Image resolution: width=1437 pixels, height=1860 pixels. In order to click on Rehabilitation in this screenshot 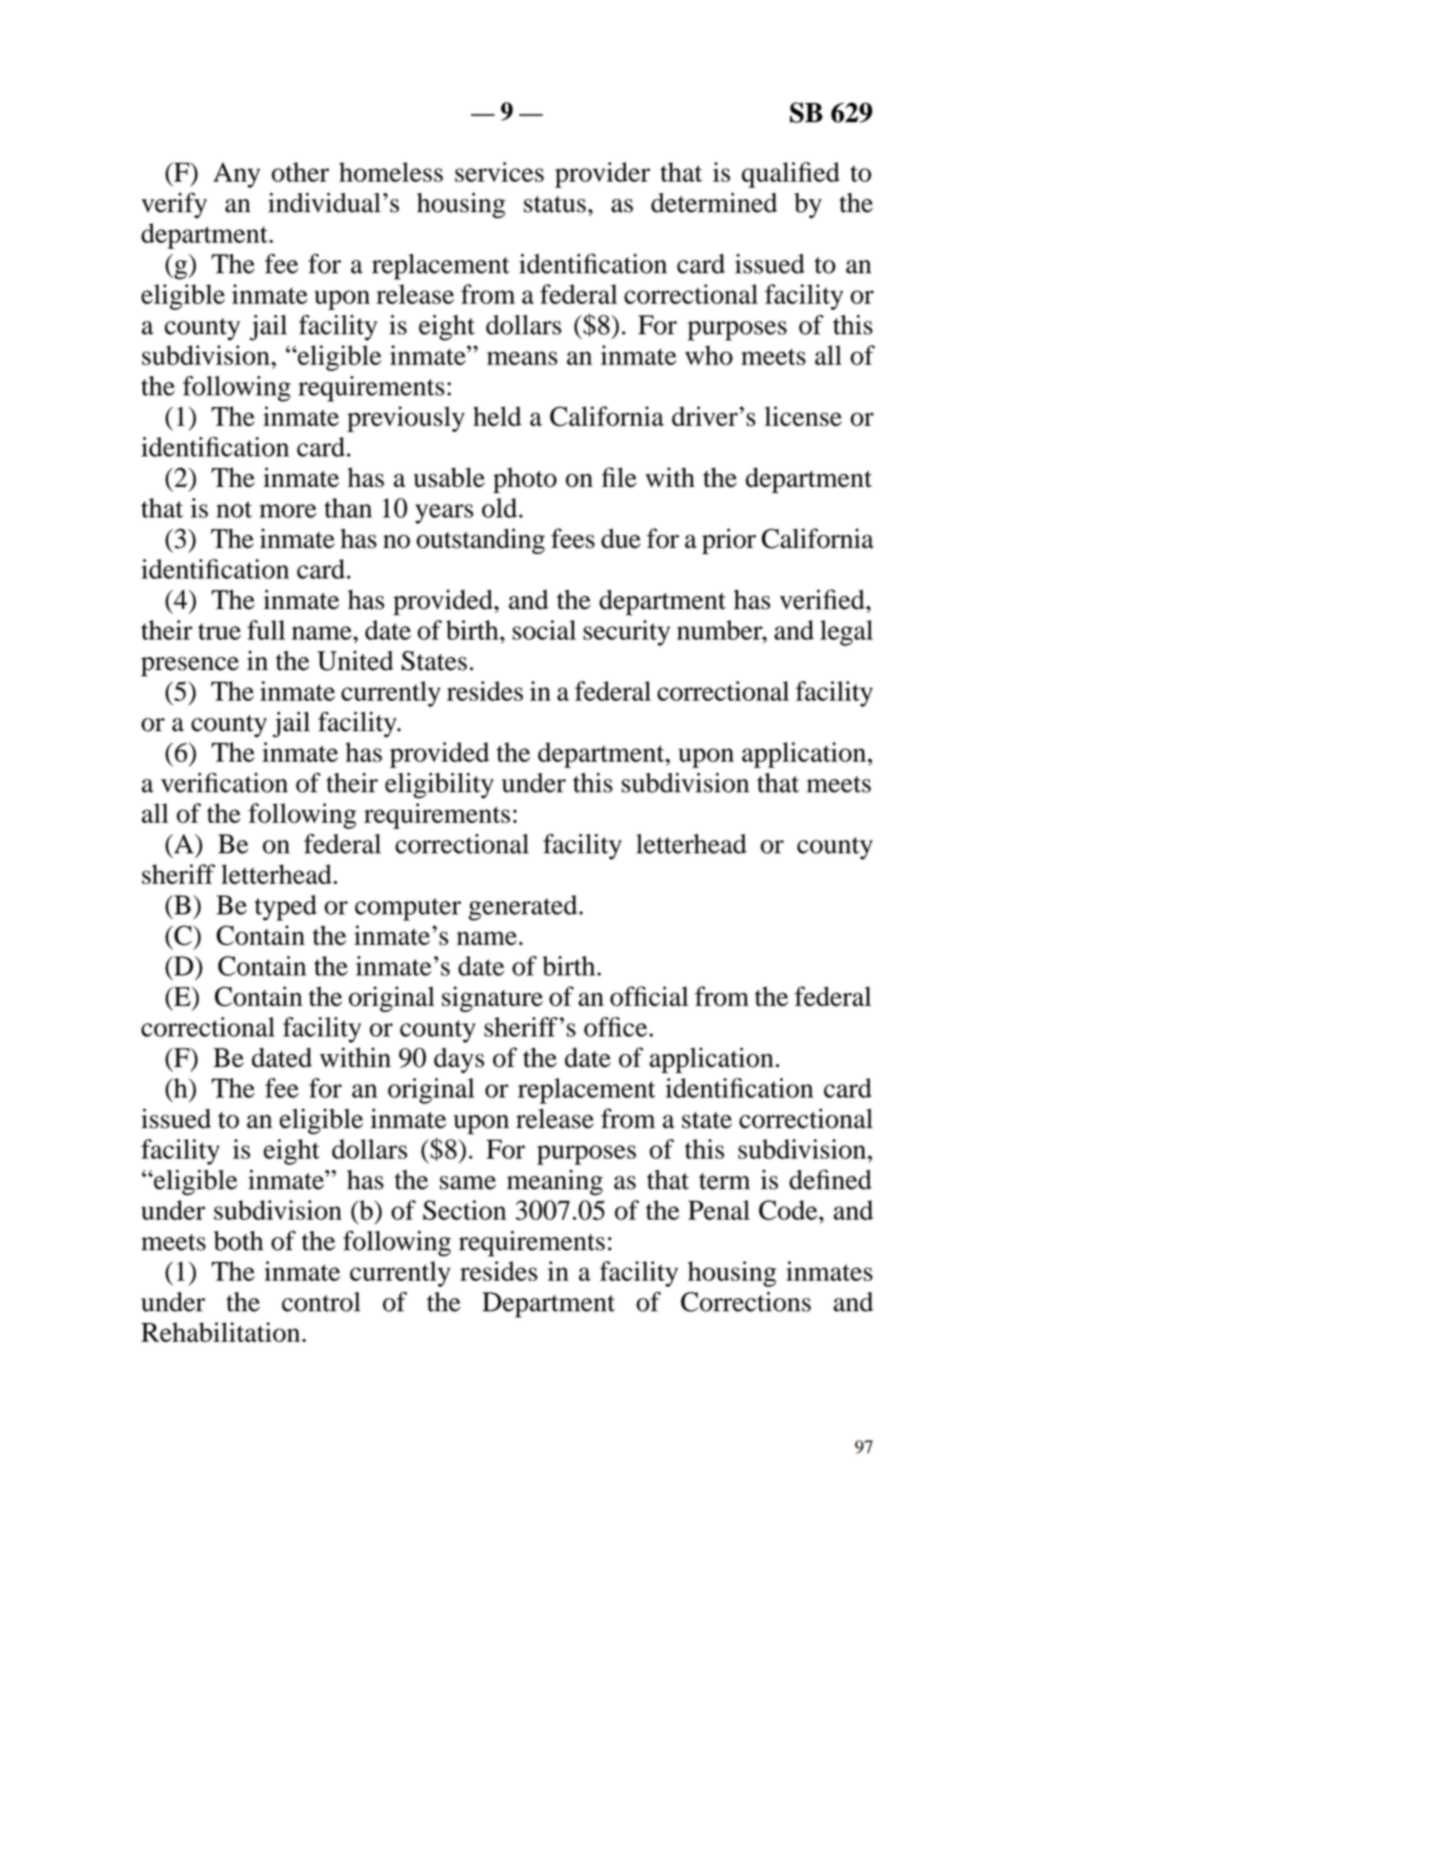, I will do `click(222, 1332)`.
